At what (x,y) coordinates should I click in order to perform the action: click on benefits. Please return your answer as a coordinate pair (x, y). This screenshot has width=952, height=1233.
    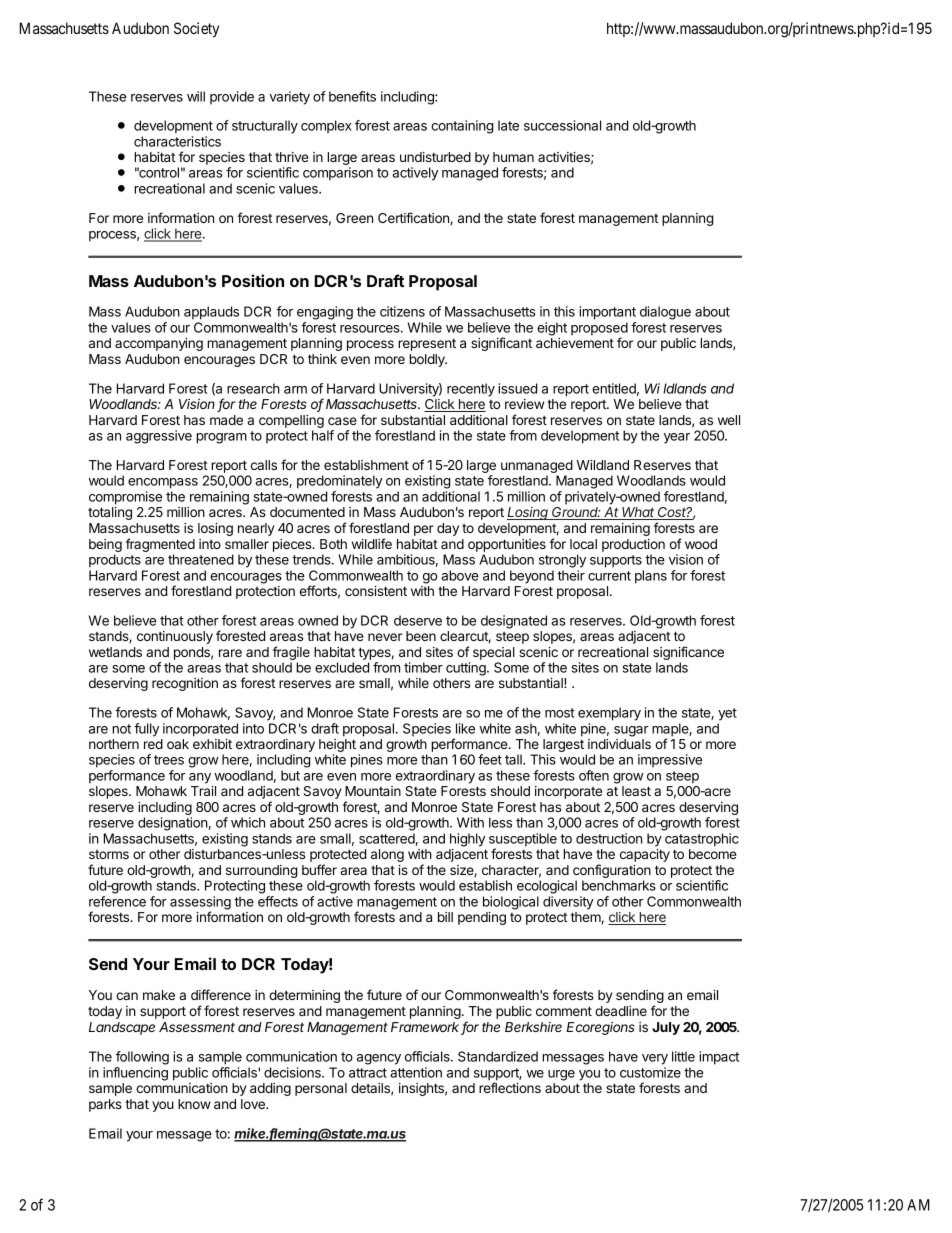
    Looking at the image, I should click on (352, 96).
